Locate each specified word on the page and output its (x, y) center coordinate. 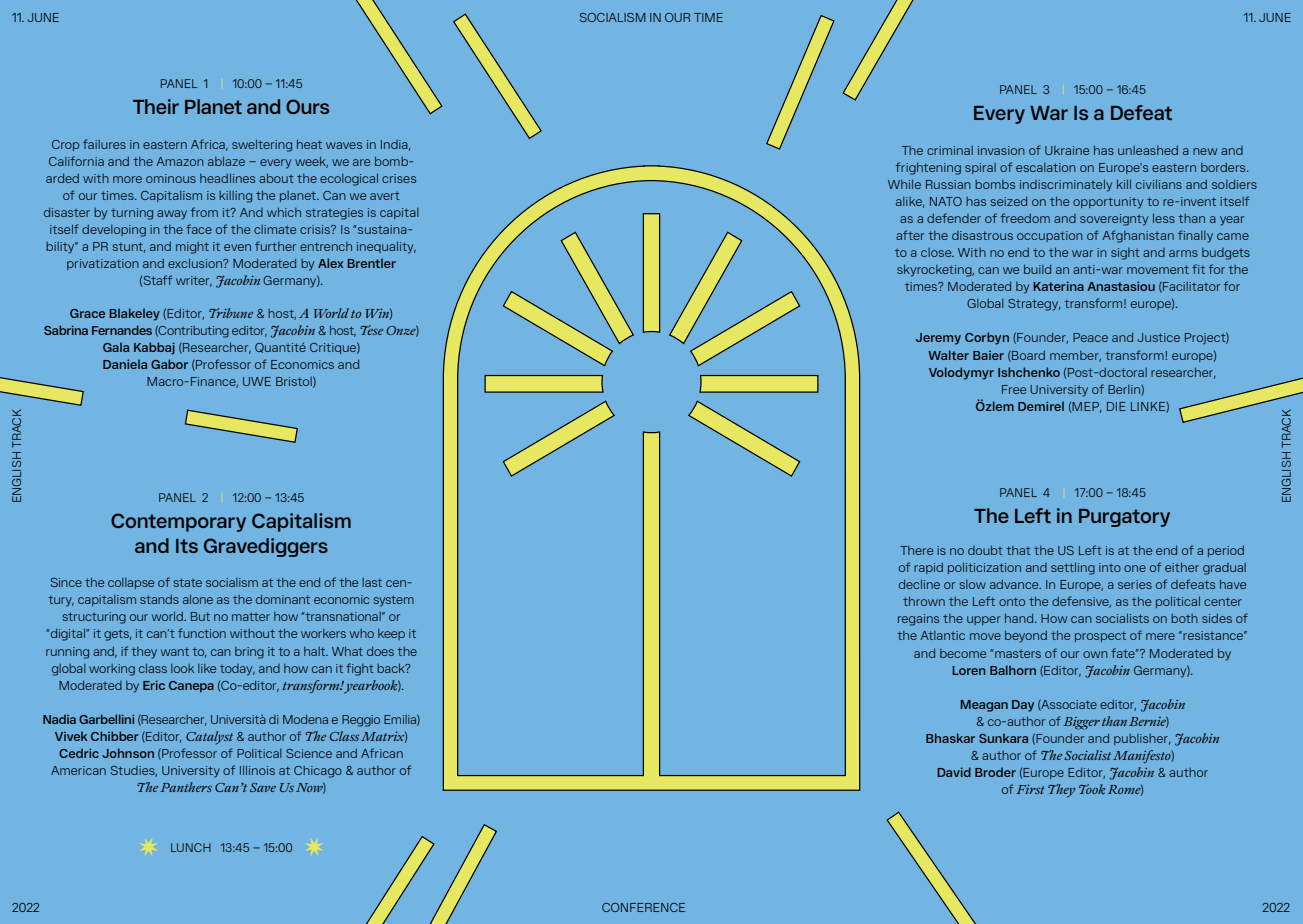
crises (399, 178)
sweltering (262, 145)
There (916, 550)
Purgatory (1124, 518)
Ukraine (1067, 150)
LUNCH (191, 847)
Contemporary (178, 522)
